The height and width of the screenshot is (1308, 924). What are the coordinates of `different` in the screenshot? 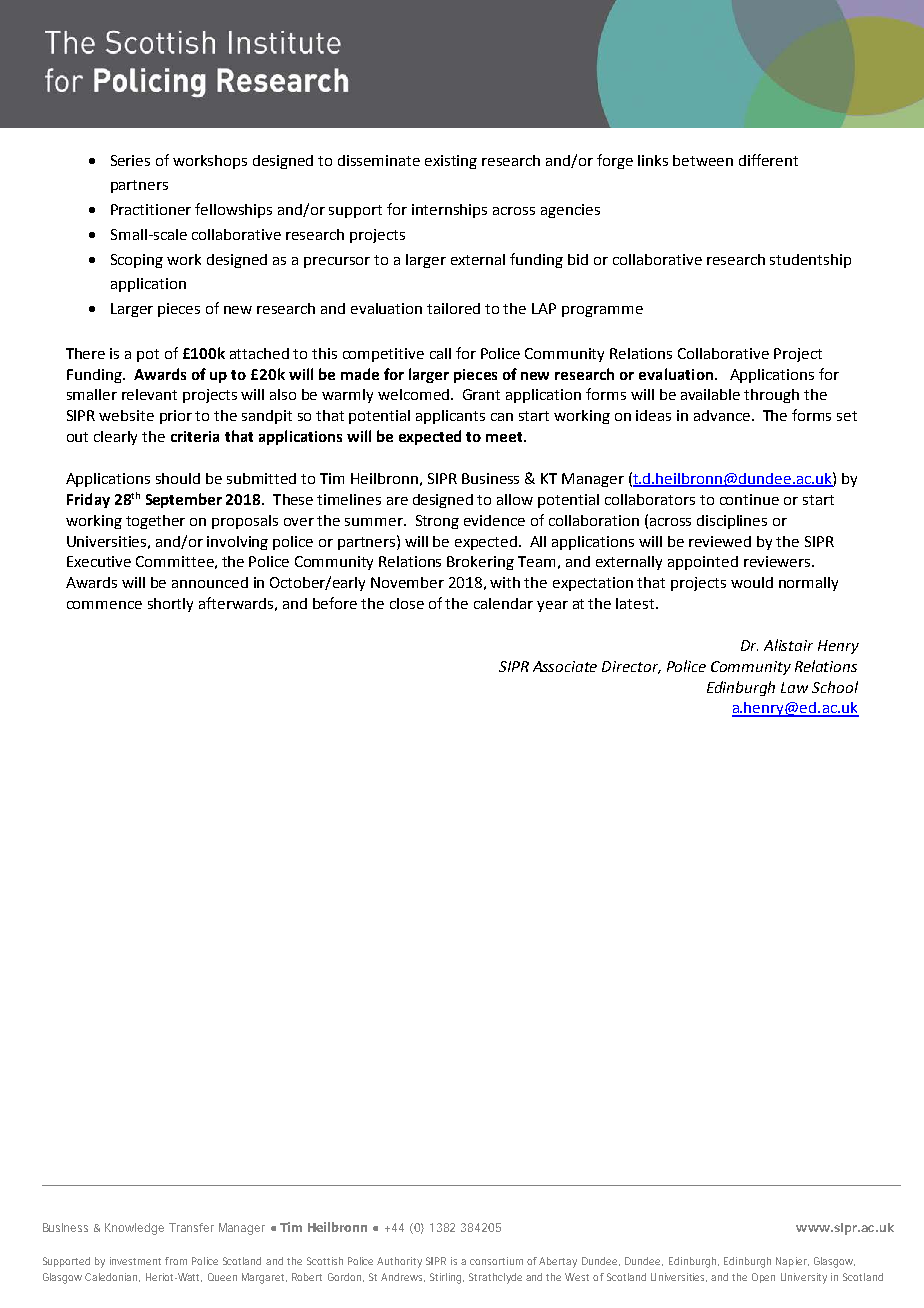 It's located at (768, 160).
